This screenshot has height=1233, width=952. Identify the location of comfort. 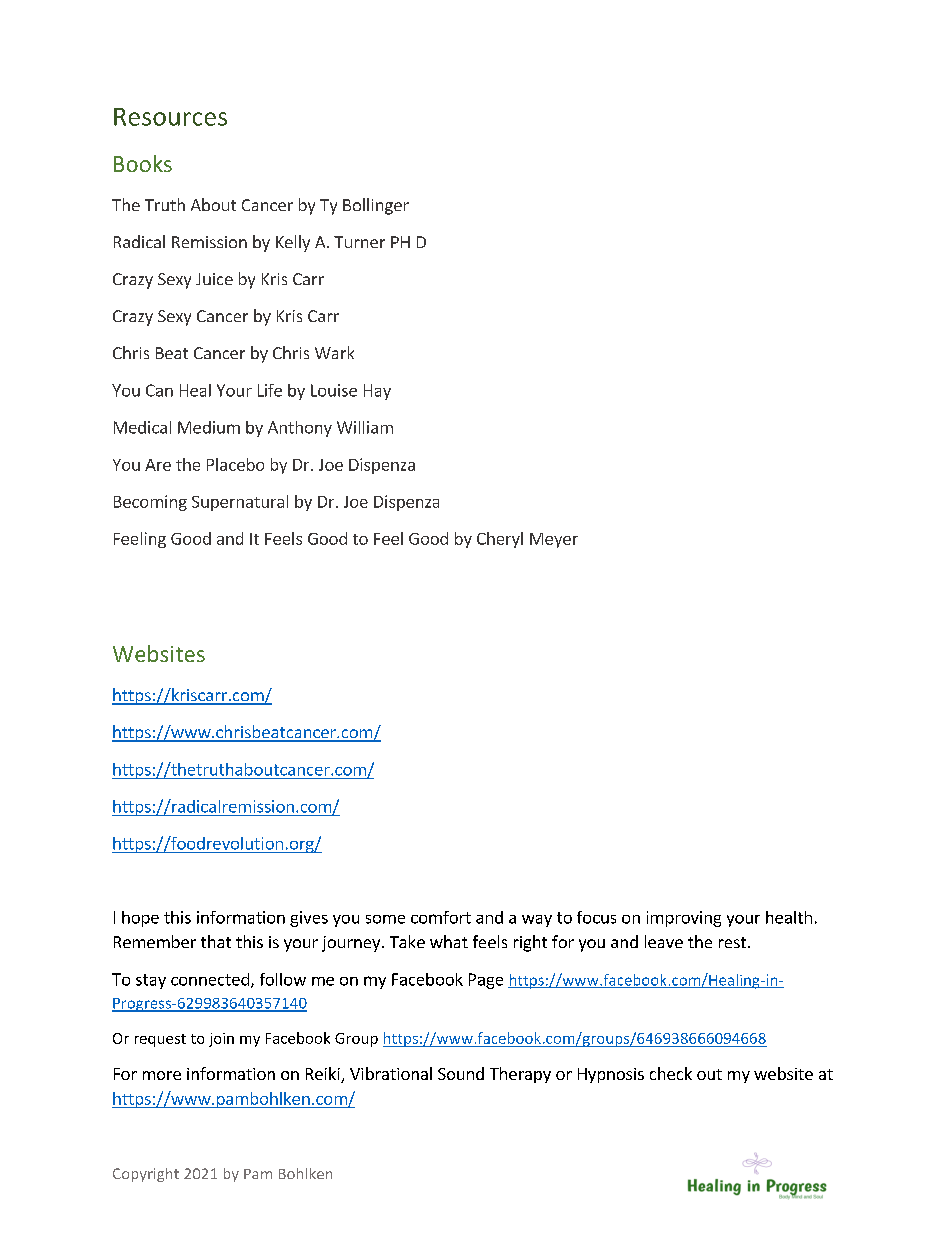
(441, 917).
